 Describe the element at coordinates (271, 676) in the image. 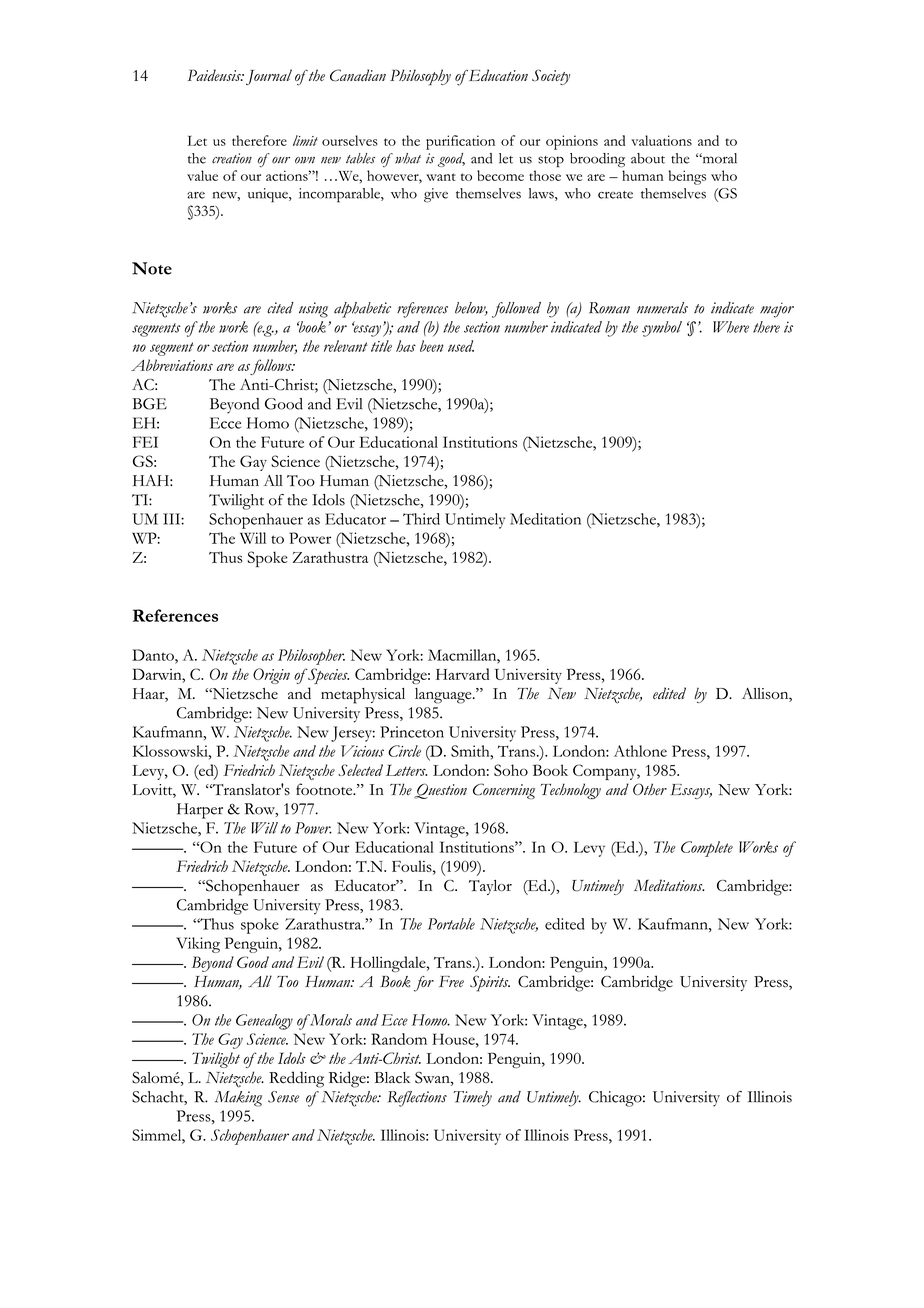

I see `Origin` at that location.
